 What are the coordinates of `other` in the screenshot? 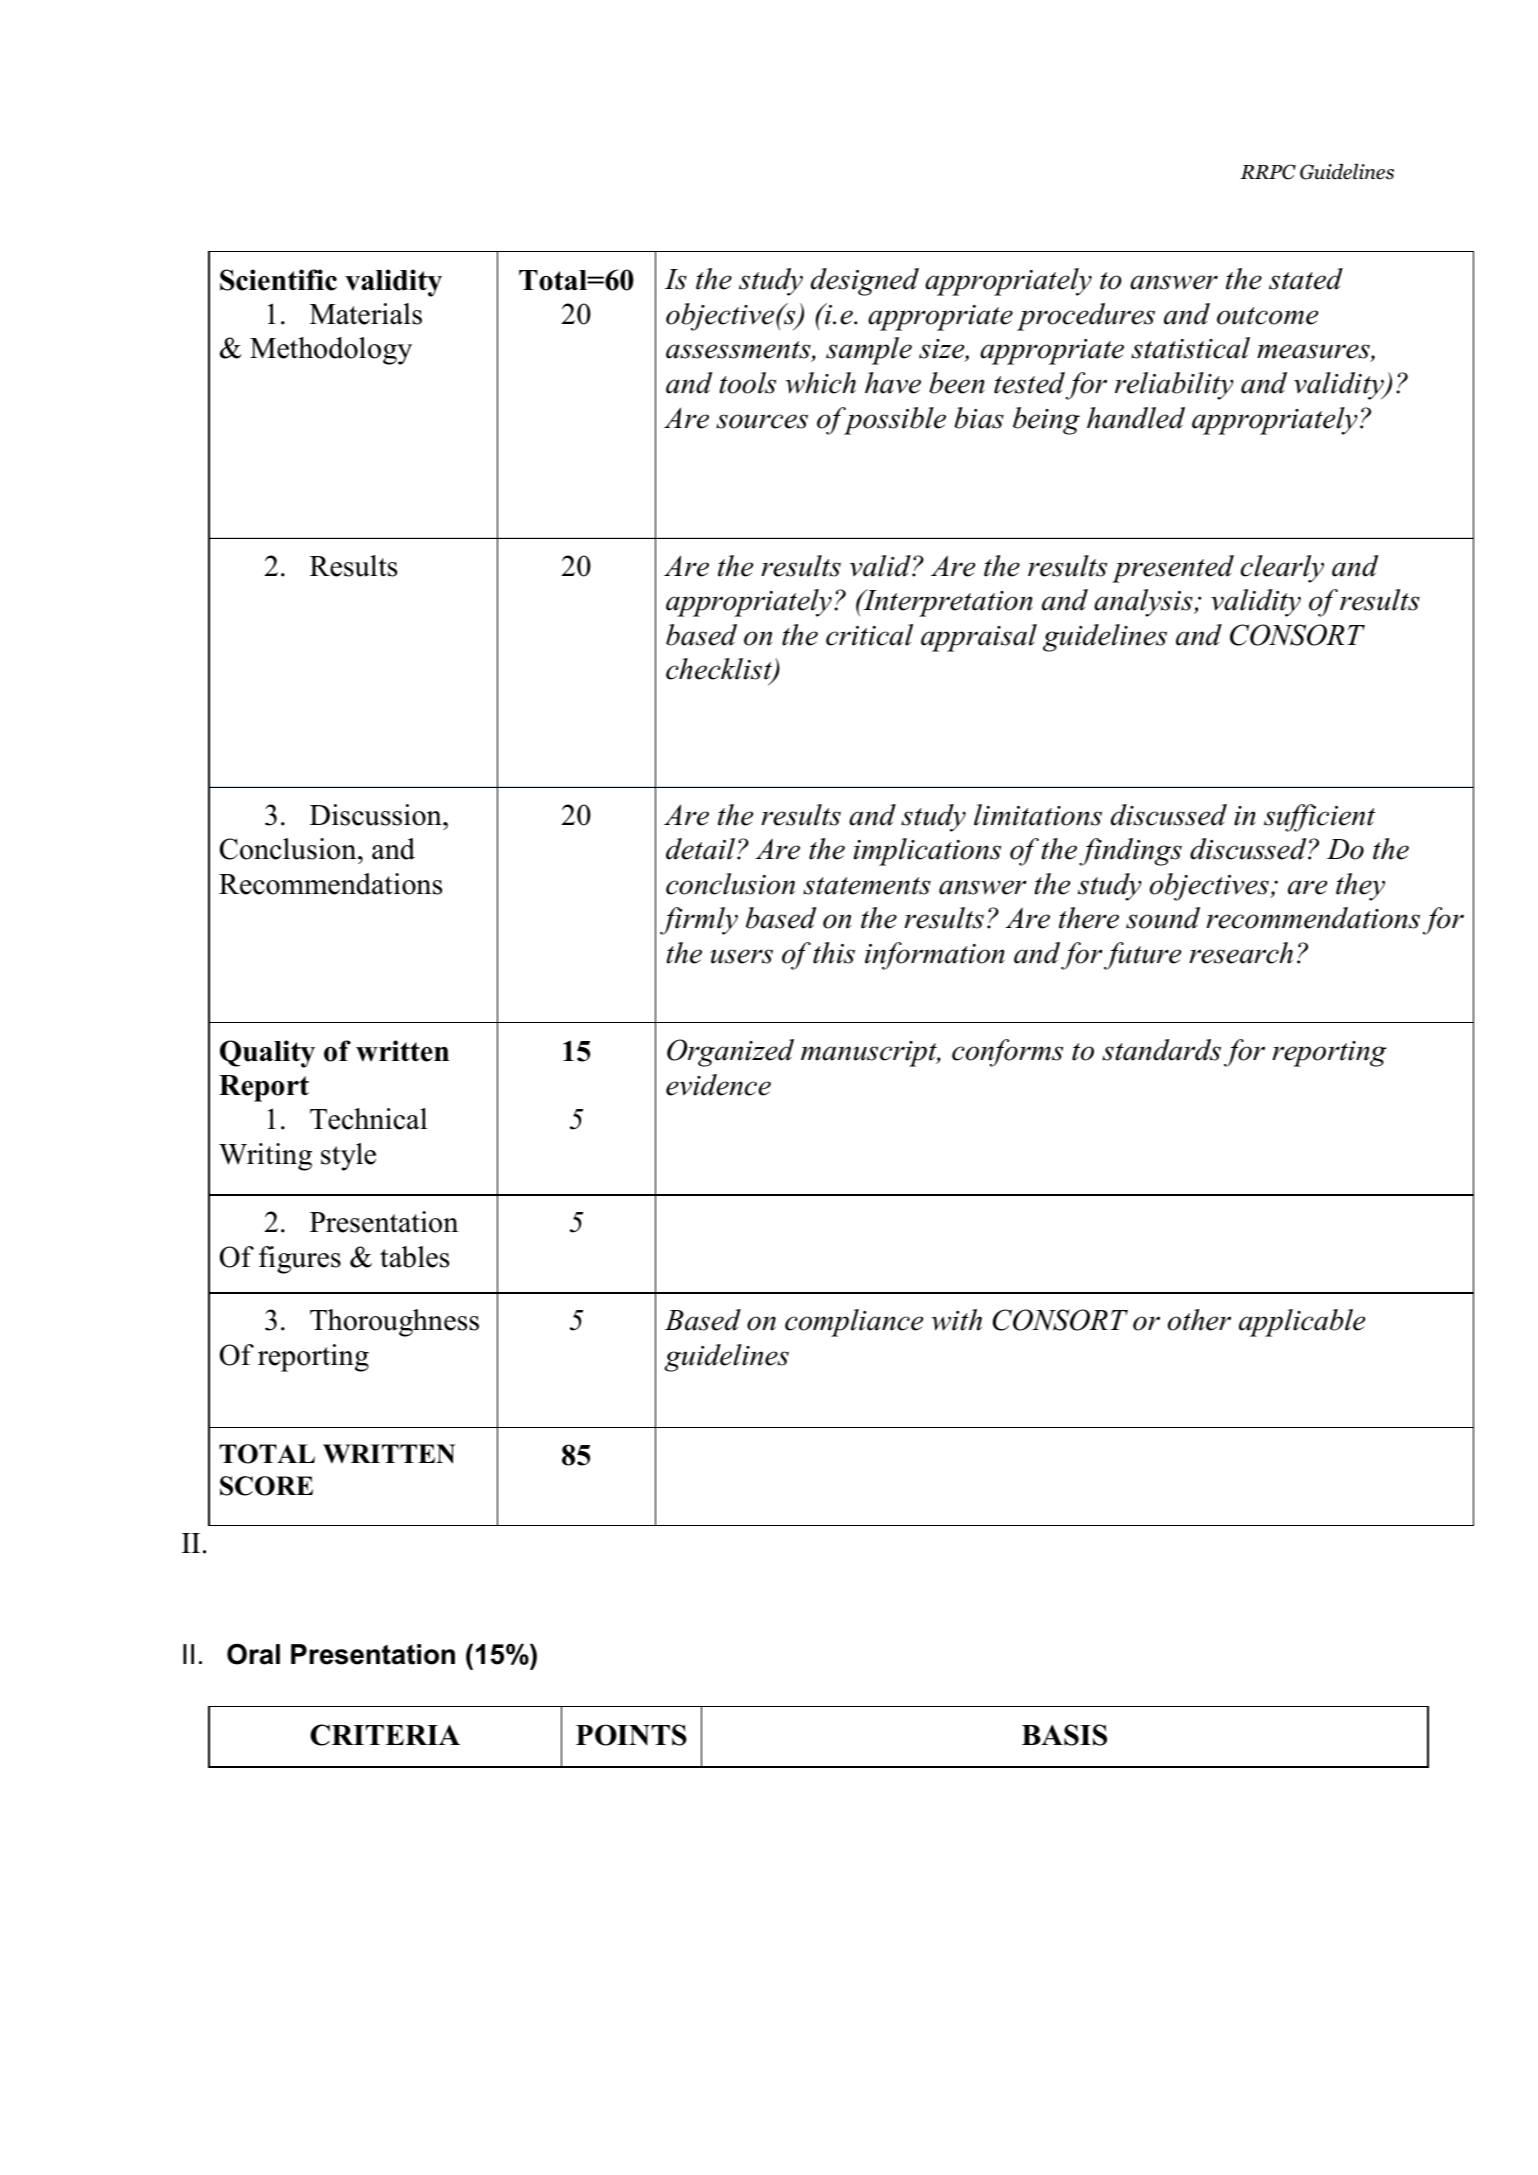 It's located at (1199, 1320).
